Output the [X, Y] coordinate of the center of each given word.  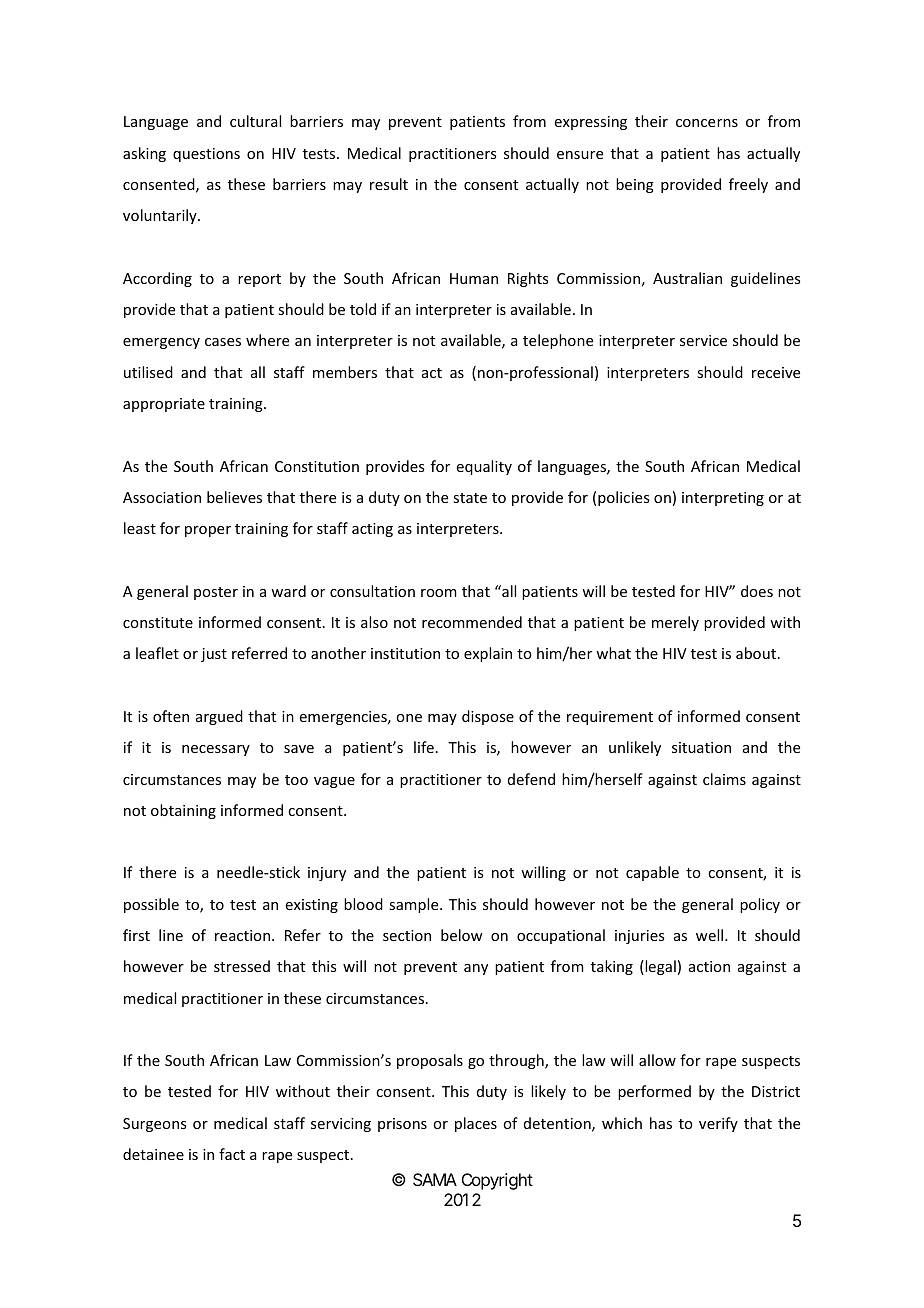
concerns [707, 123]
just [214, 655]
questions [206, 155]
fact [232, 1154]
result [389, 184]
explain [488, 654]
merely [675, 623]
